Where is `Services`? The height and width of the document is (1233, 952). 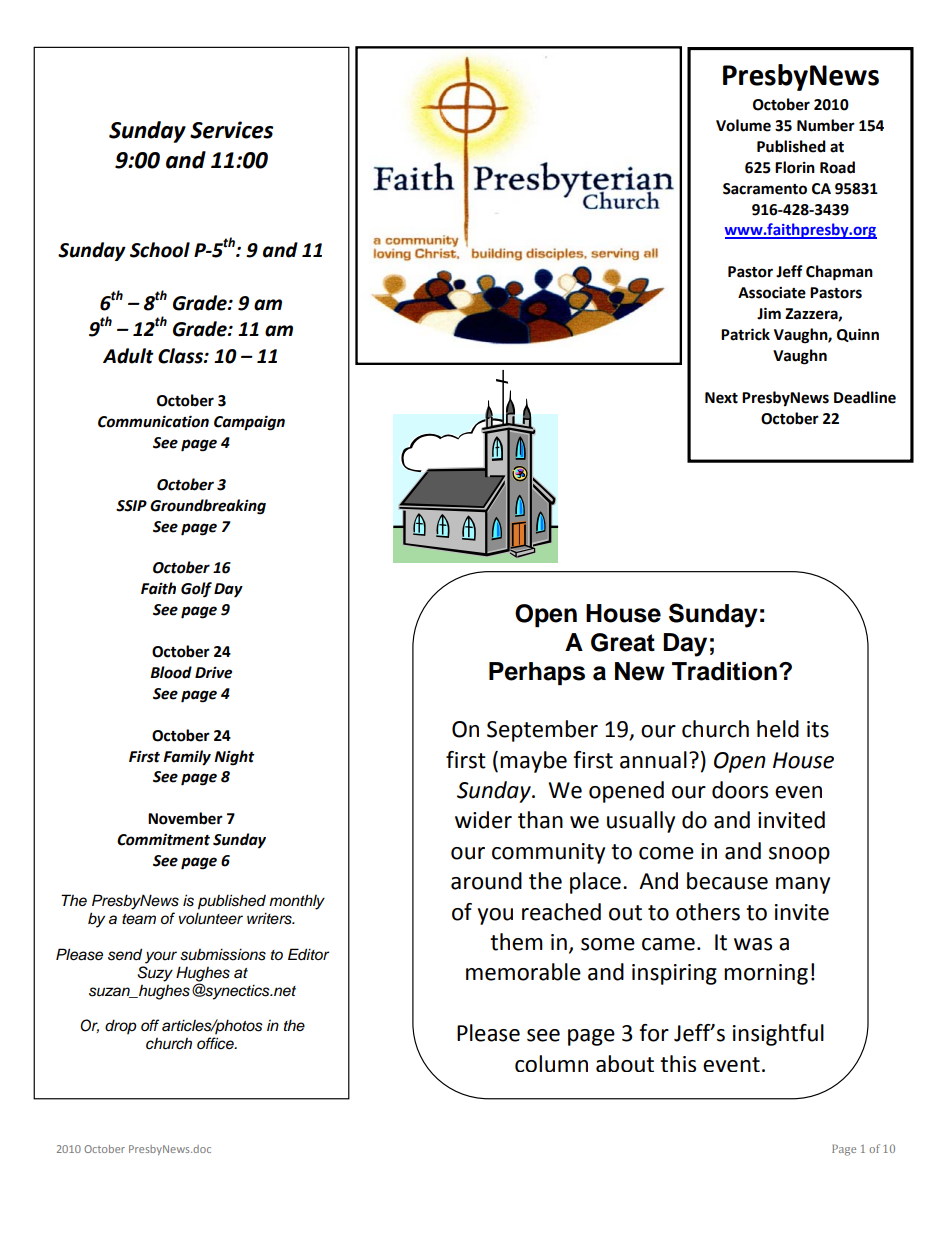 Services is located at coordinates (231, 130).
